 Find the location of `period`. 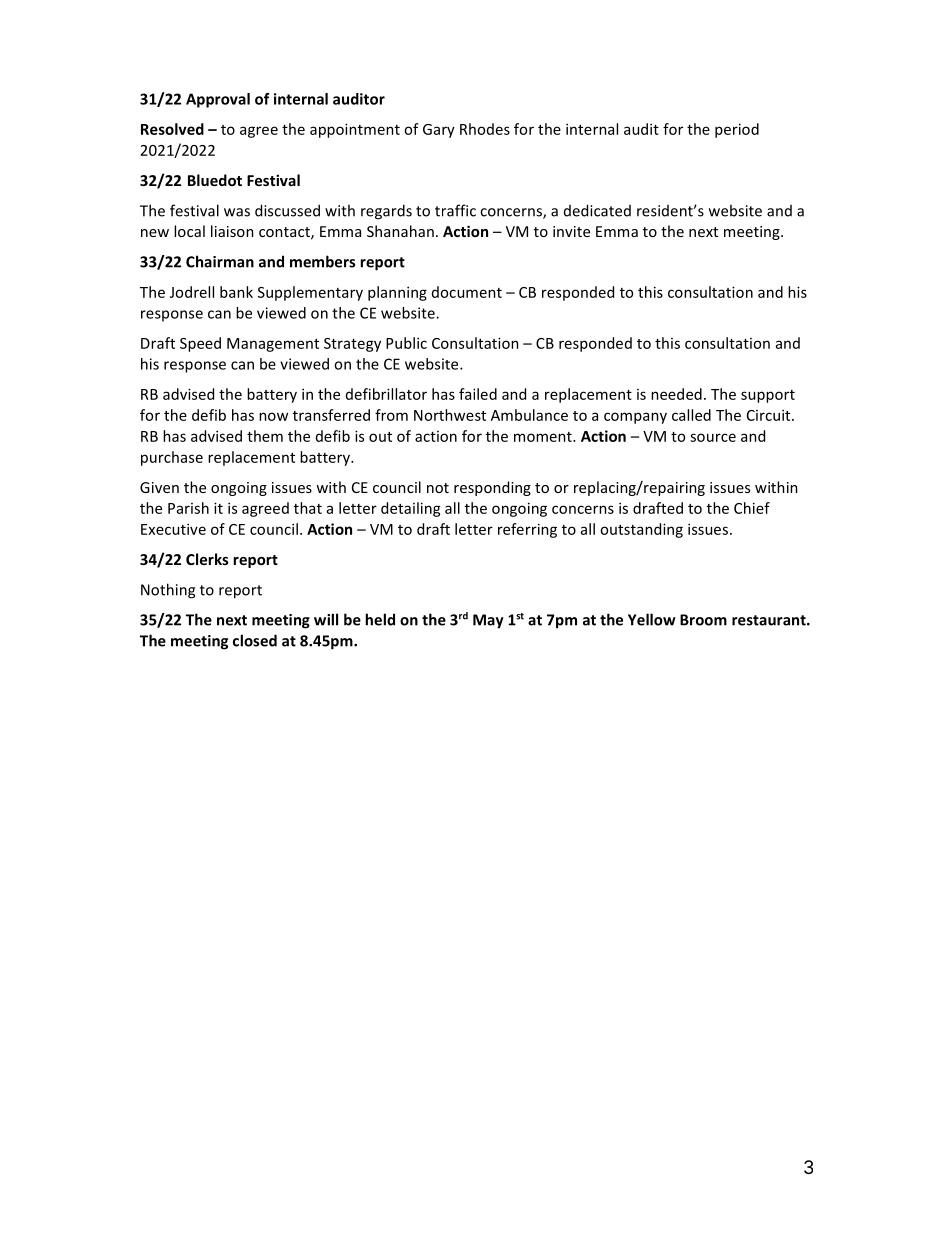

period is located at coordinates (737, 130).
